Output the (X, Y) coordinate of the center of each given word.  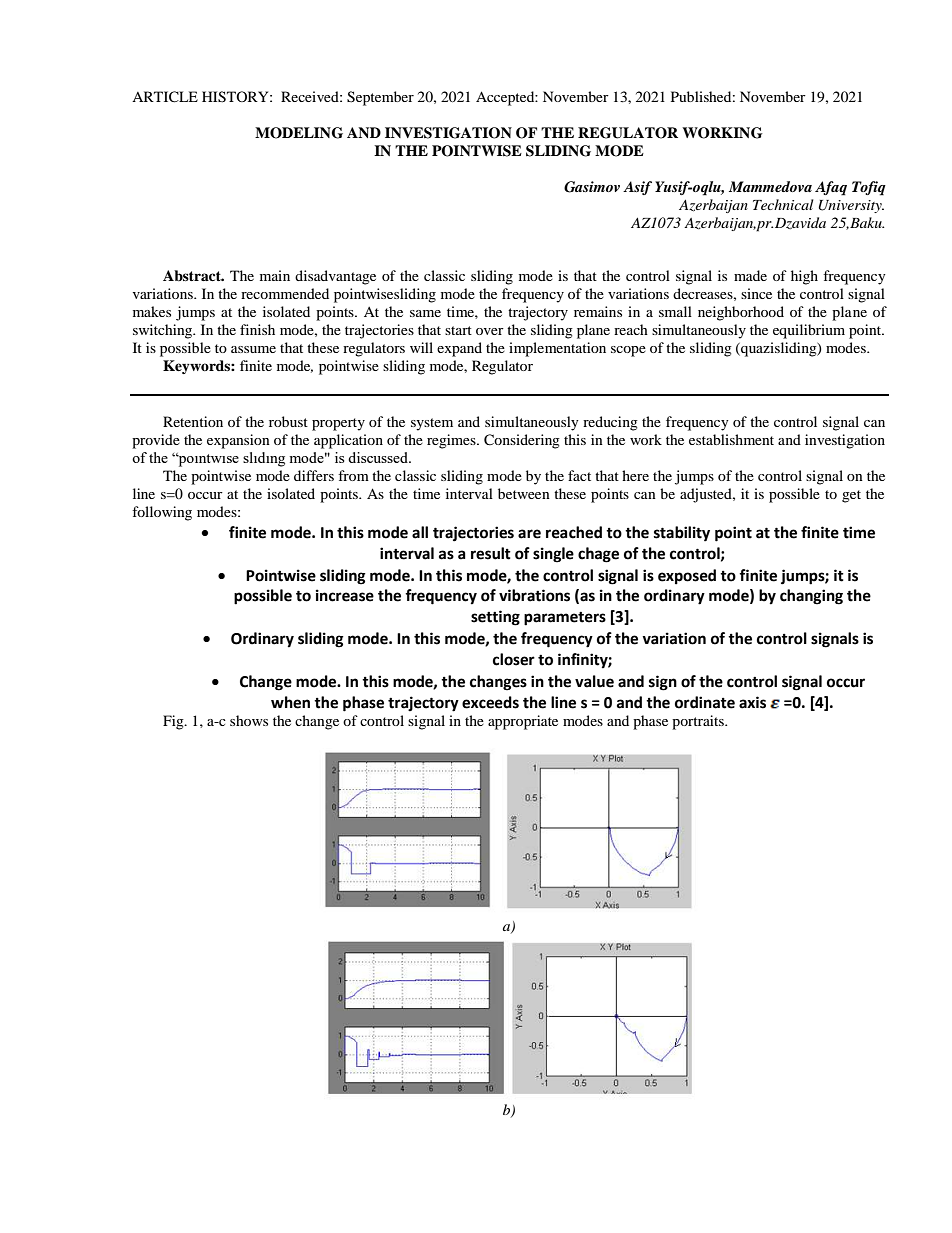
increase (345, 595)
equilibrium (809, 331)
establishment (731, 439)
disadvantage (335, 277)
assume (253, 349)
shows (249, 720)
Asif (637, 188)
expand (459, 349)
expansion (238, 441)
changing (811, 597)
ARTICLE (165, 97)
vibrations (534, 595)
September (380, 98)
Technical (783, 204)
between (524, 493)
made (750, 275)
